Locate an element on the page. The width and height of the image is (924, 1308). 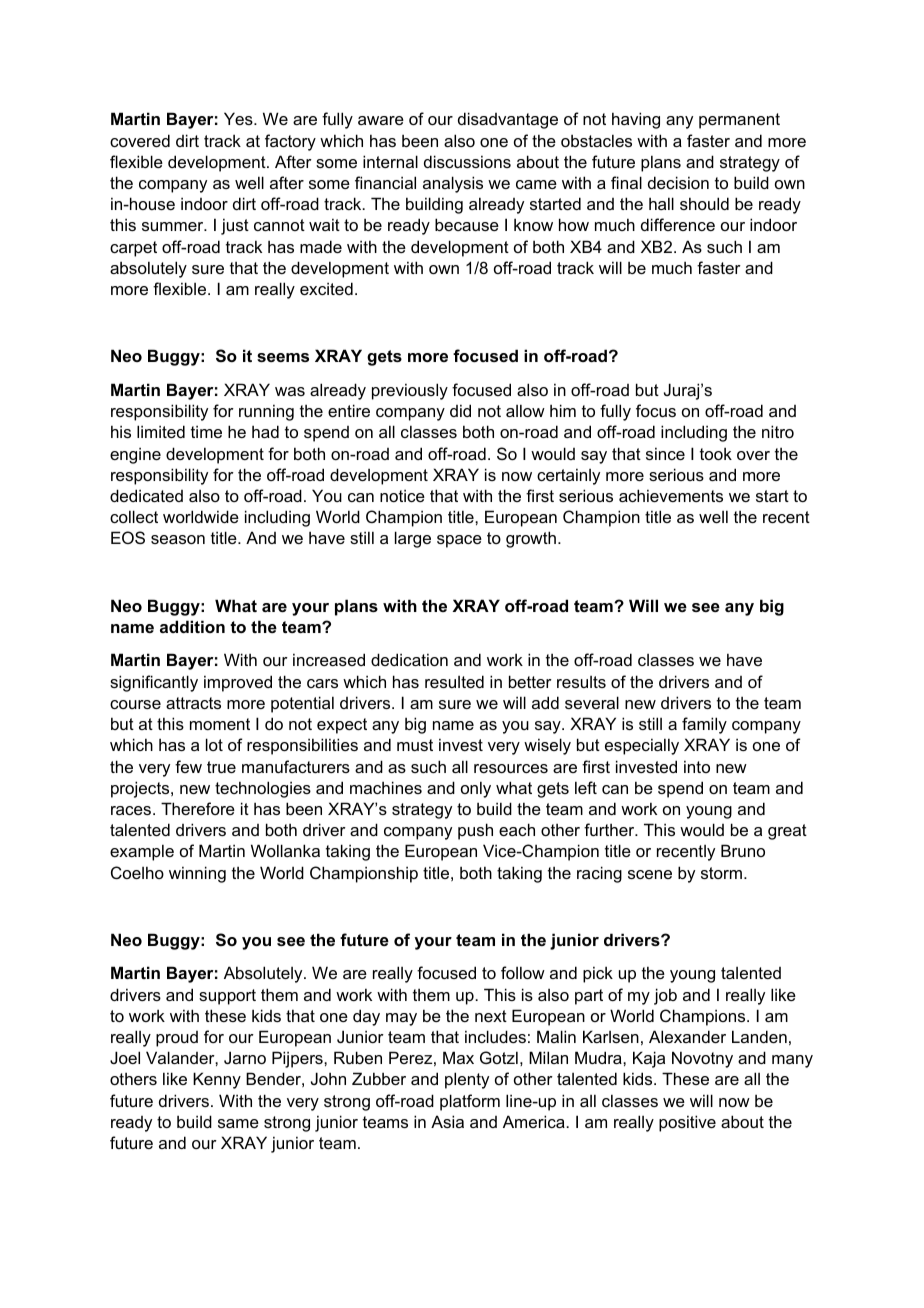
Yes is located at coordinates (239, 118).
